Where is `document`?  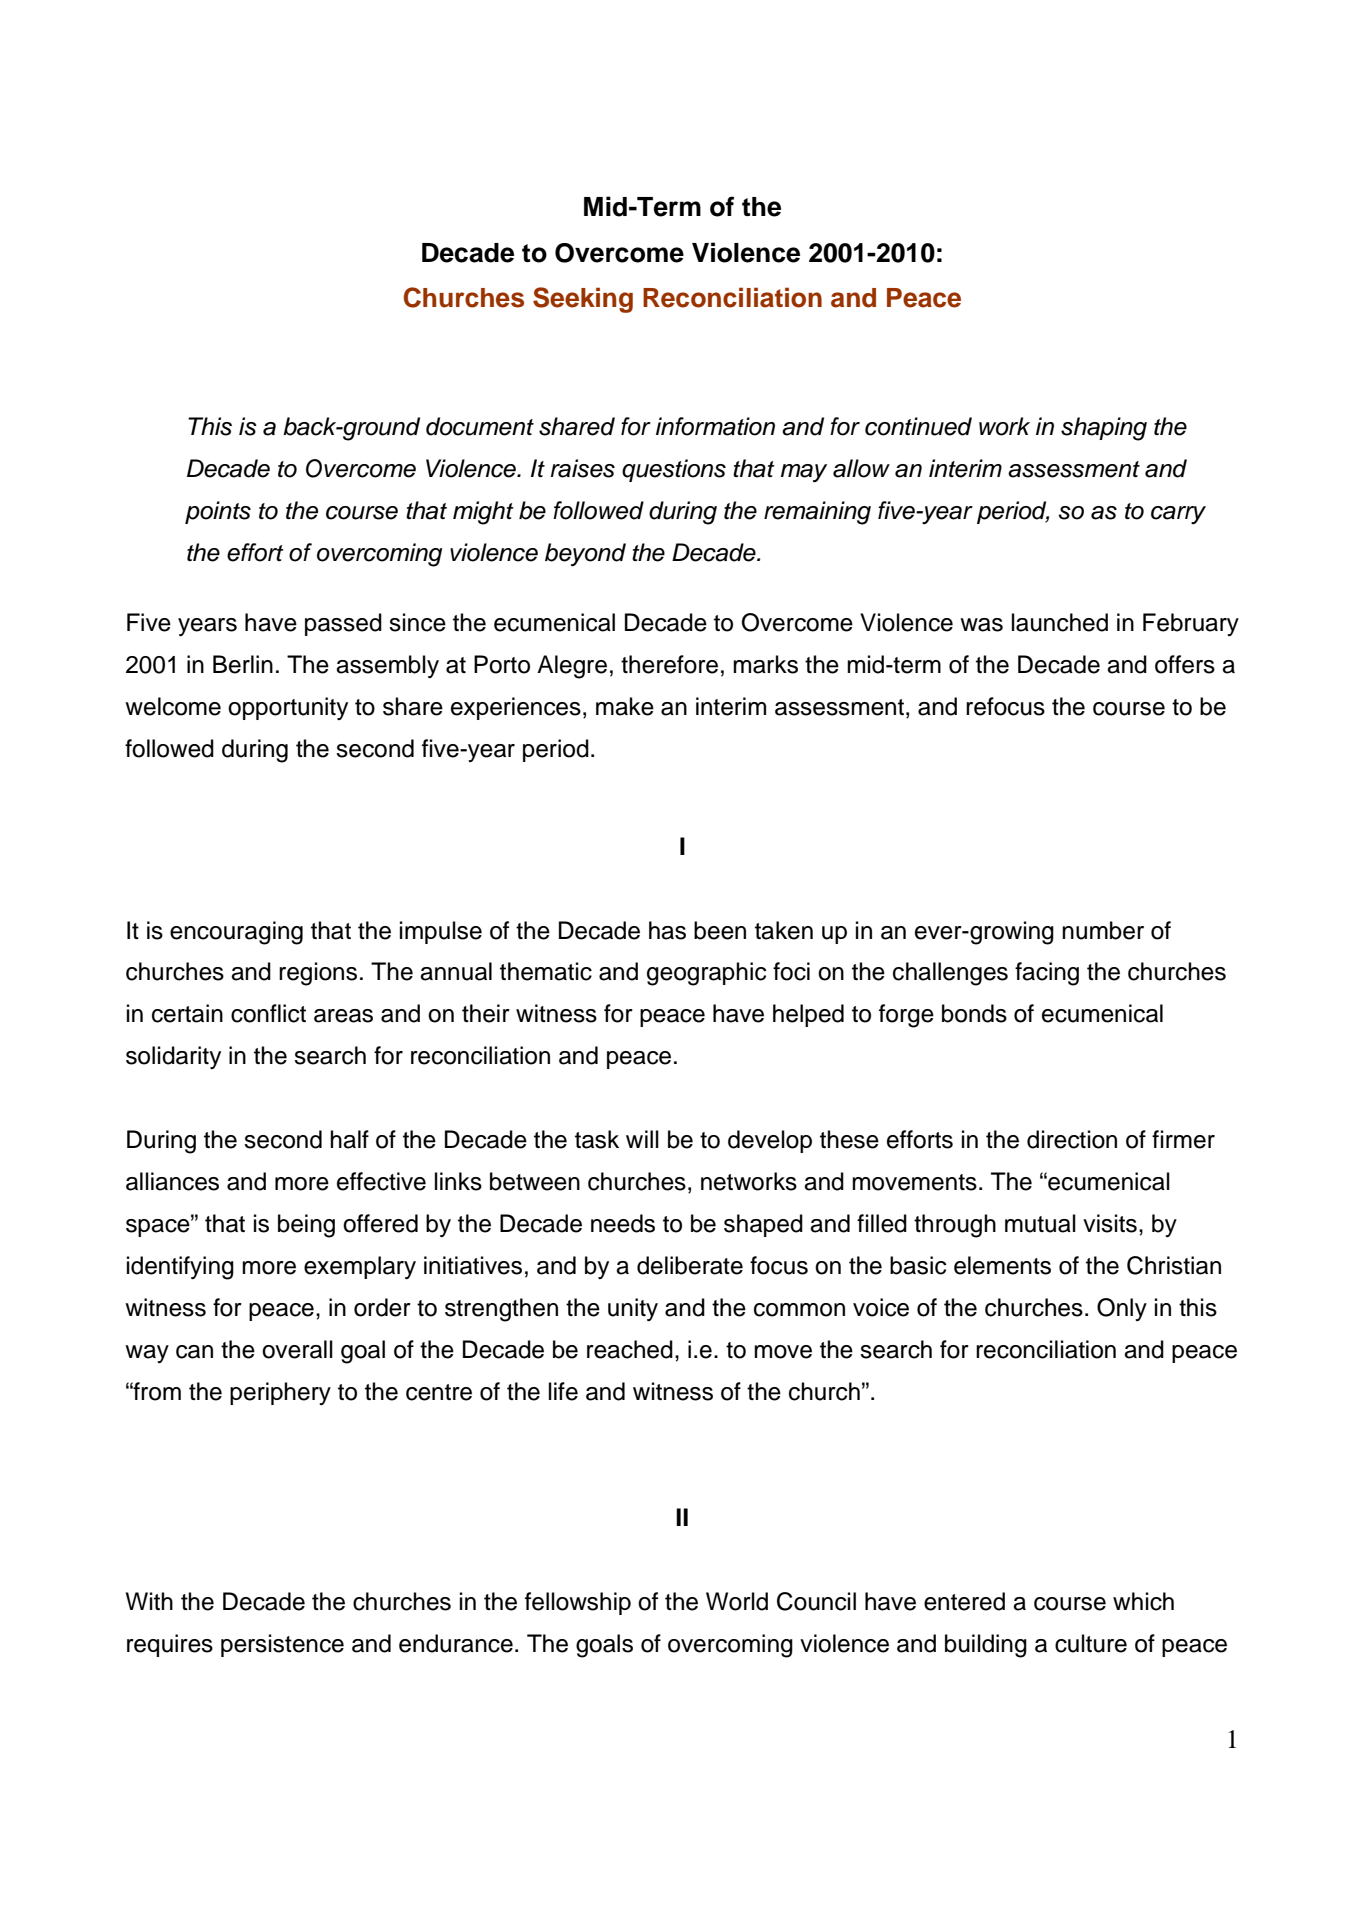
document is located at coordinates (480, 426).
